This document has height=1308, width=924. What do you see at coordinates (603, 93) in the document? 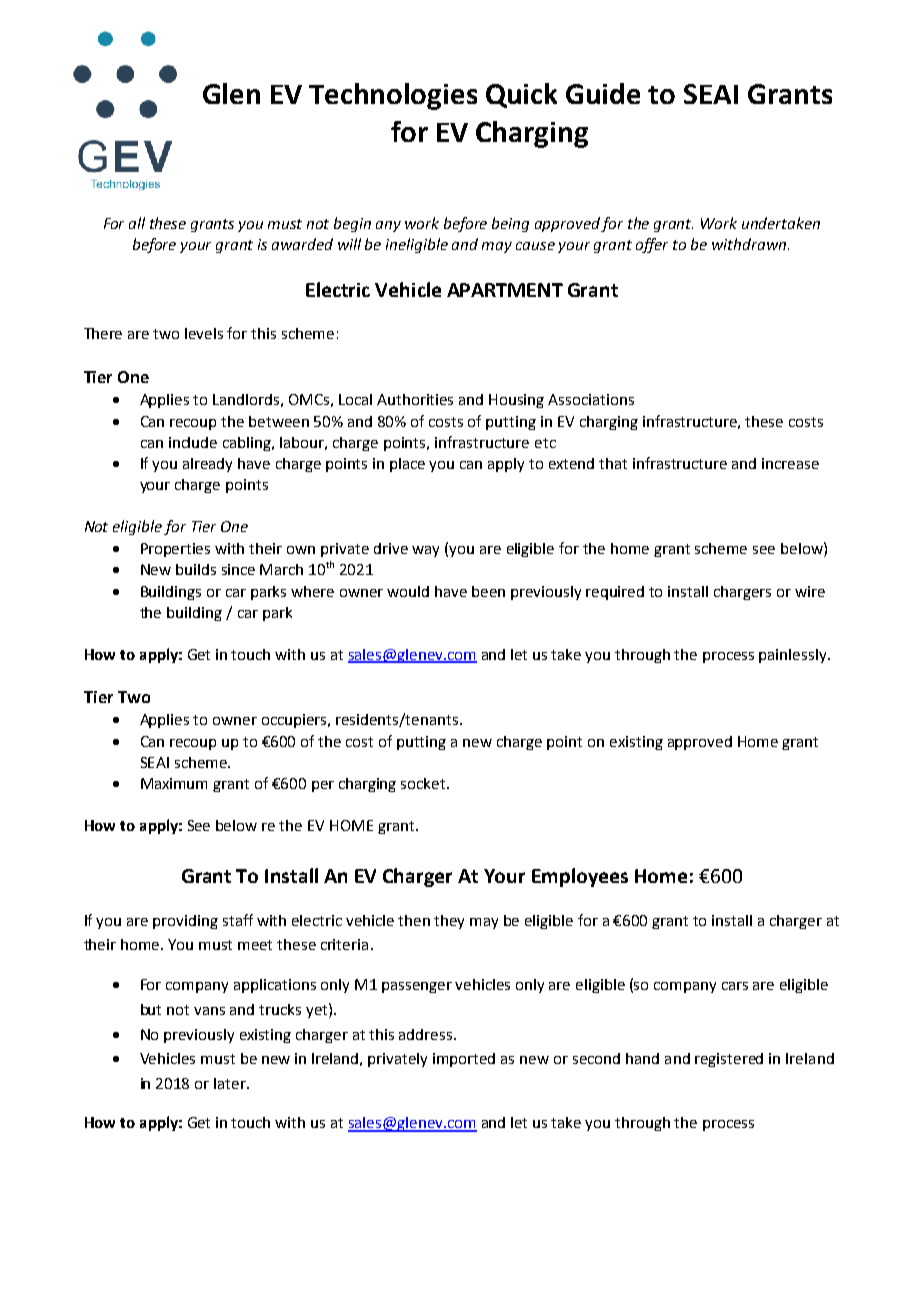
I see `Guide` at bounding box center [603, 93].
